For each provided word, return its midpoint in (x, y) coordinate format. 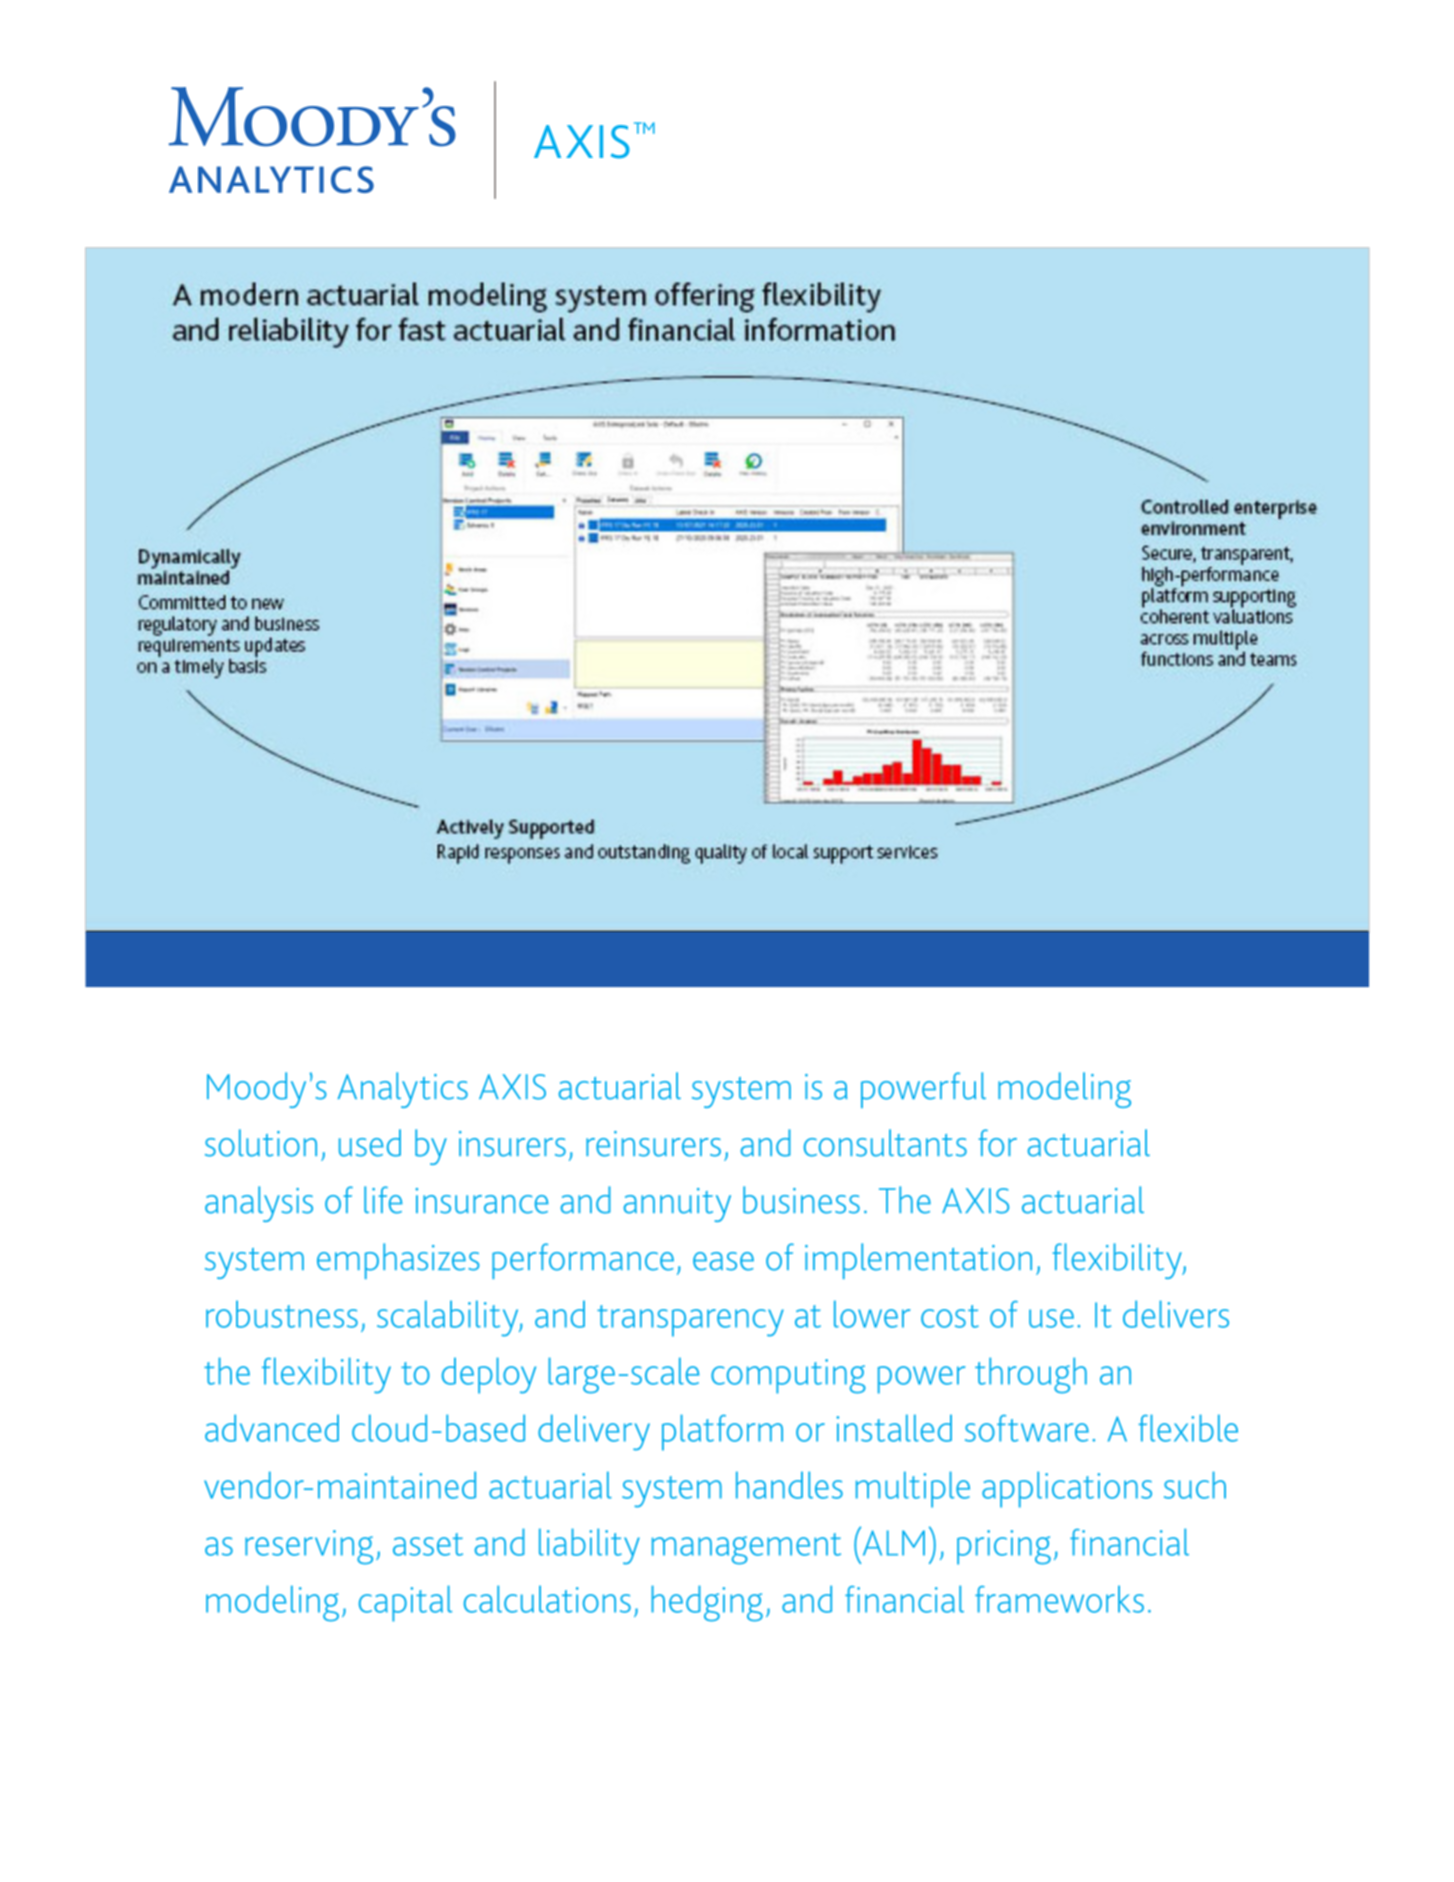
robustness (282, 1314)
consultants (885, 1143)
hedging (707, 1603)
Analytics (402, 1090)
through (1031, 1375)
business (801, 1200)
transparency (690, 1321)
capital (405, 1603)
